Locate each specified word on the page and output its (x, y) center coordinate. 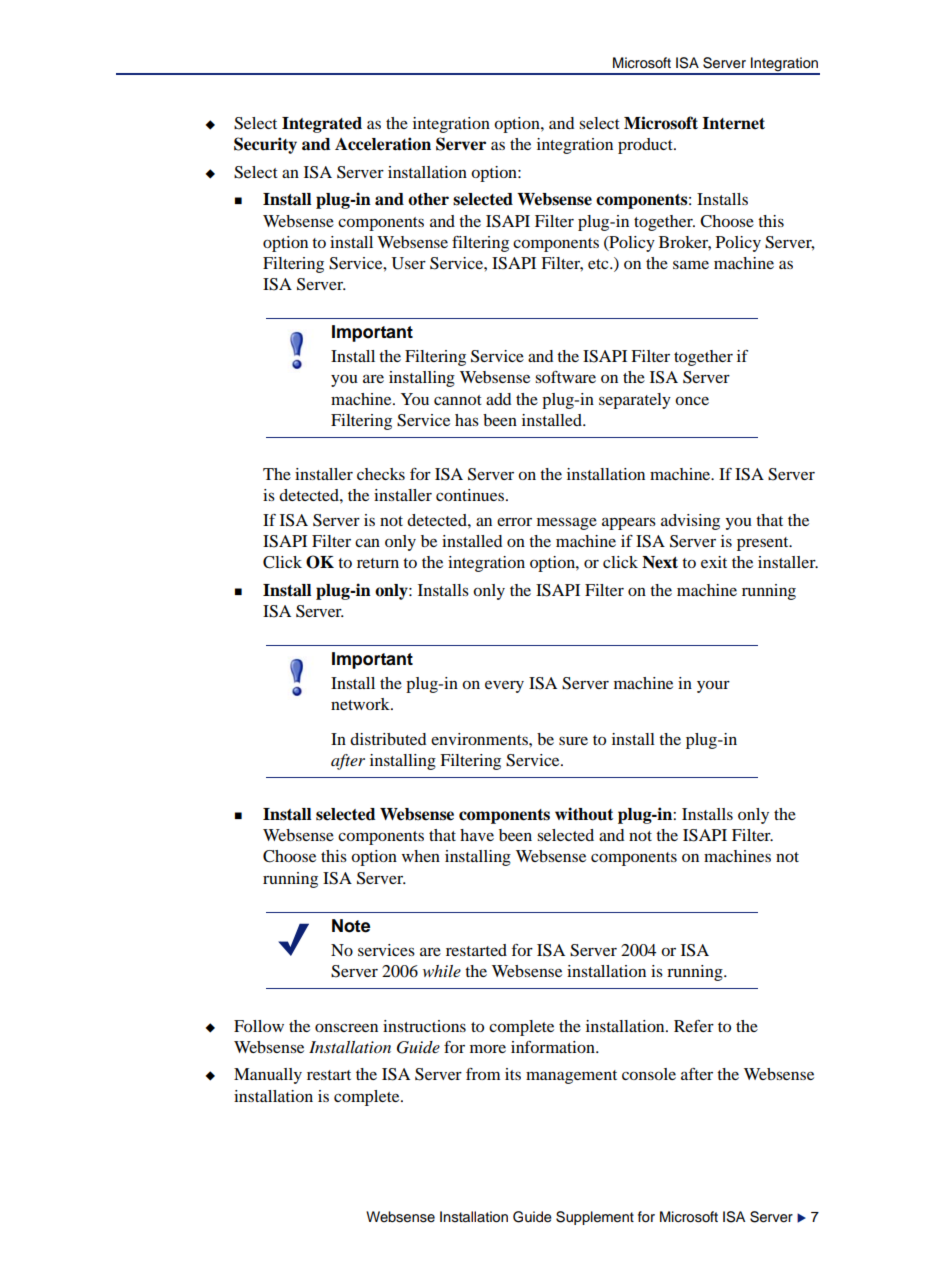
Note (351, 926)
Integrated (322, 125)
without (584, 814)
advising (690, 522)
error (514, 522)
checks (381, 474)
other (428, 199)
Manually (268, 1076)
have (477, 835)
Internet (733, 123)
